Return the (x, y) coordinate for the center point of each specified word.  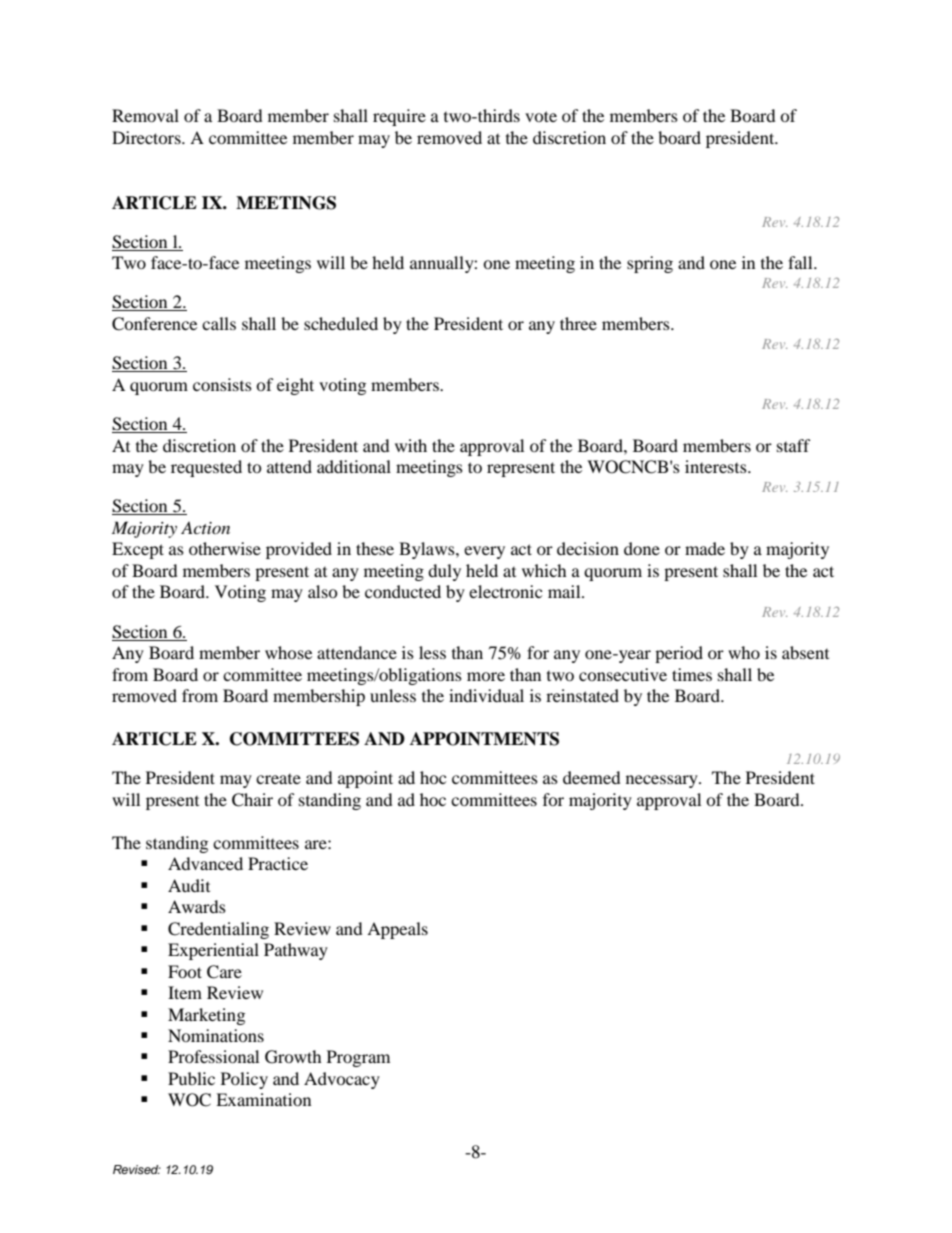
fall (801, 262)
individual (486, 695)
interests (717, 466)
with (411, 445)
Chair (252, 800)
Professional (213, 1056)
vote (541, 116)
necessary (663, 781)
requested (206, 468)
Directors (147, 137)
